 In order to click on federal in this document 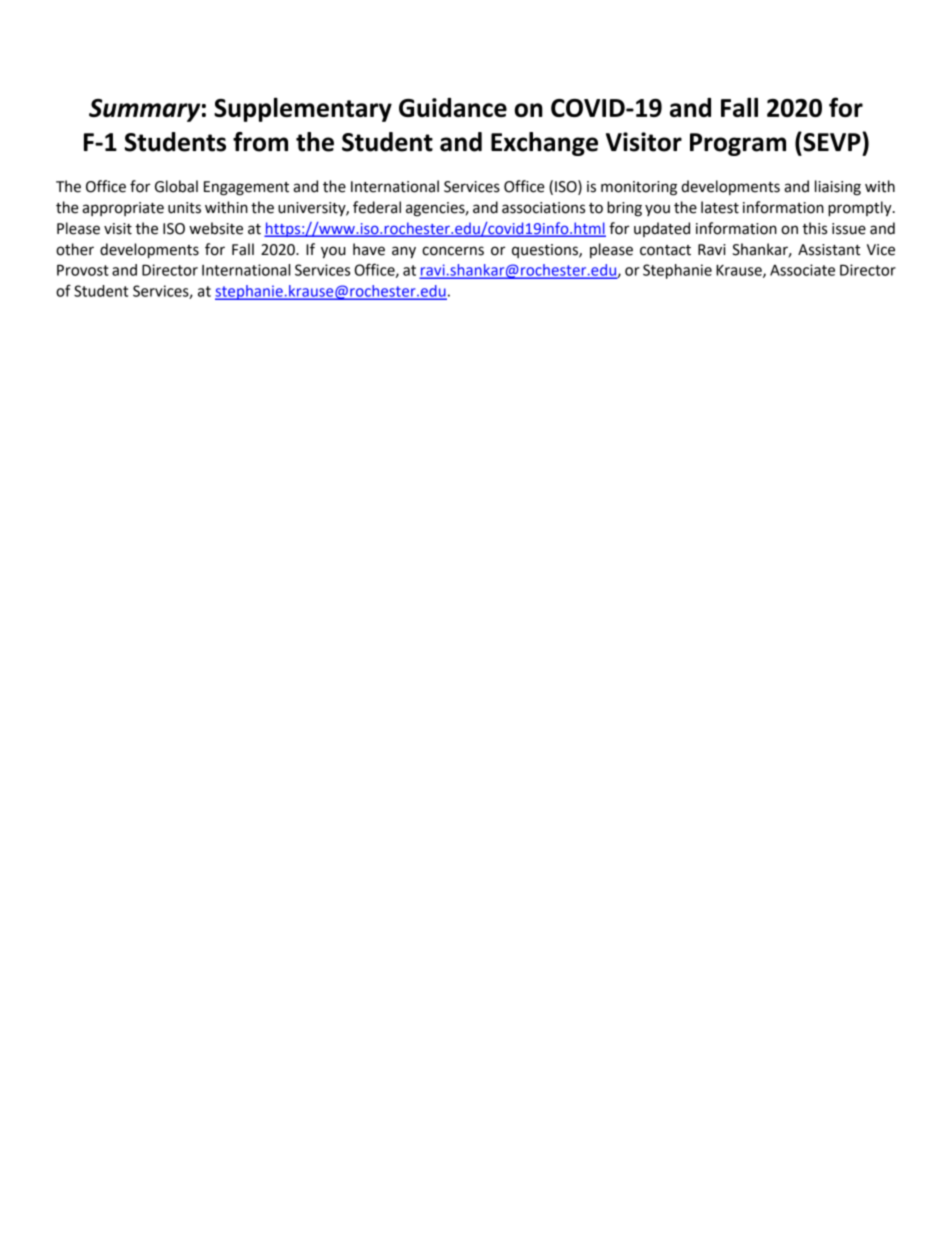, I will do `click(377, 207)`.
